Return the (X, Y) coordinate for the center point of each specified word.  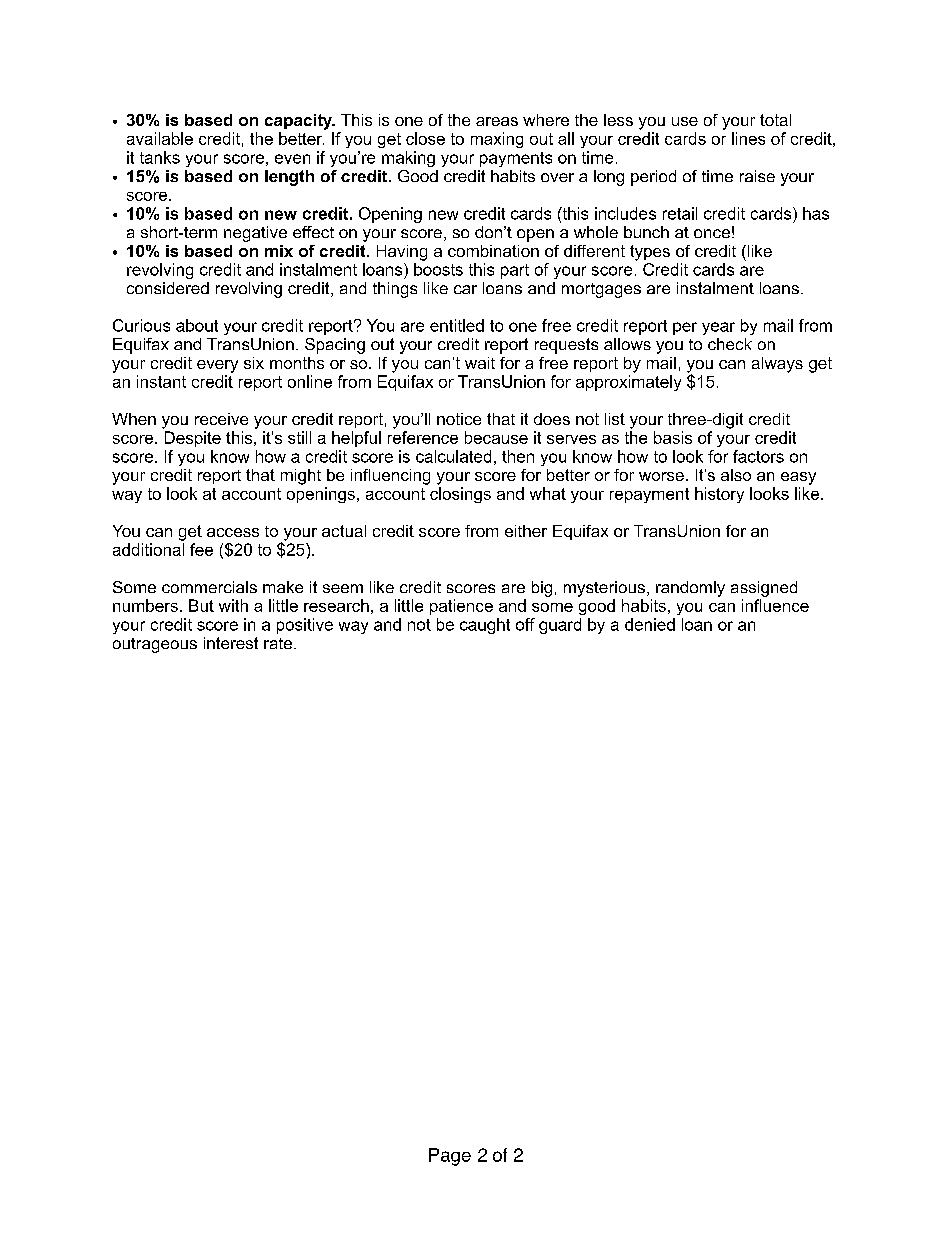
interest (231, 643)
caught (485, 626)
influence (775, 605)
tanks (160, 157)
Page (450, 1157)
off (525, 624)
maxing (497, 140)
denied (650, 624)
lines (748, 138)
